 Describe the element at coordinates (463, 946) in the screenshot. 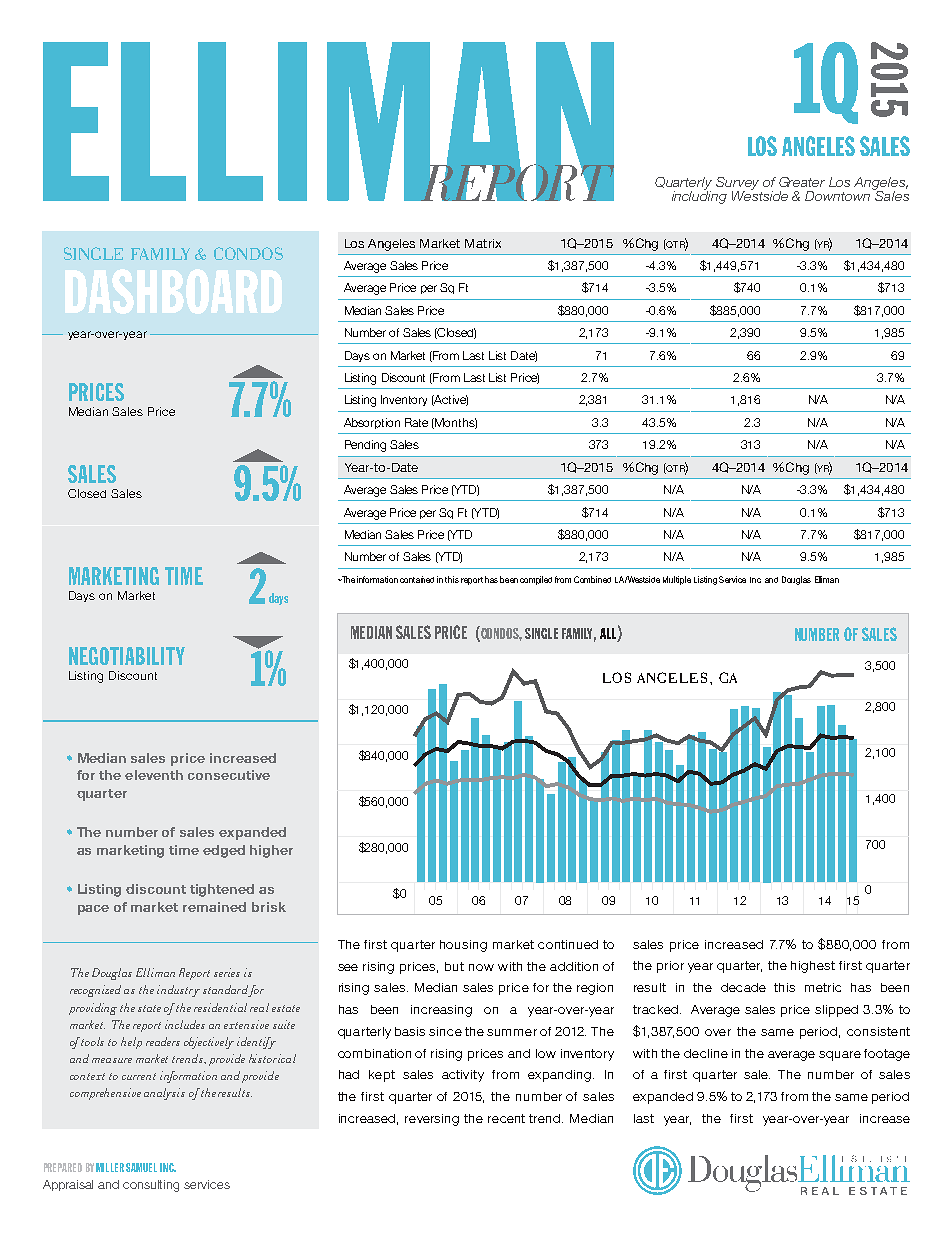

I see `housing` at that location.
